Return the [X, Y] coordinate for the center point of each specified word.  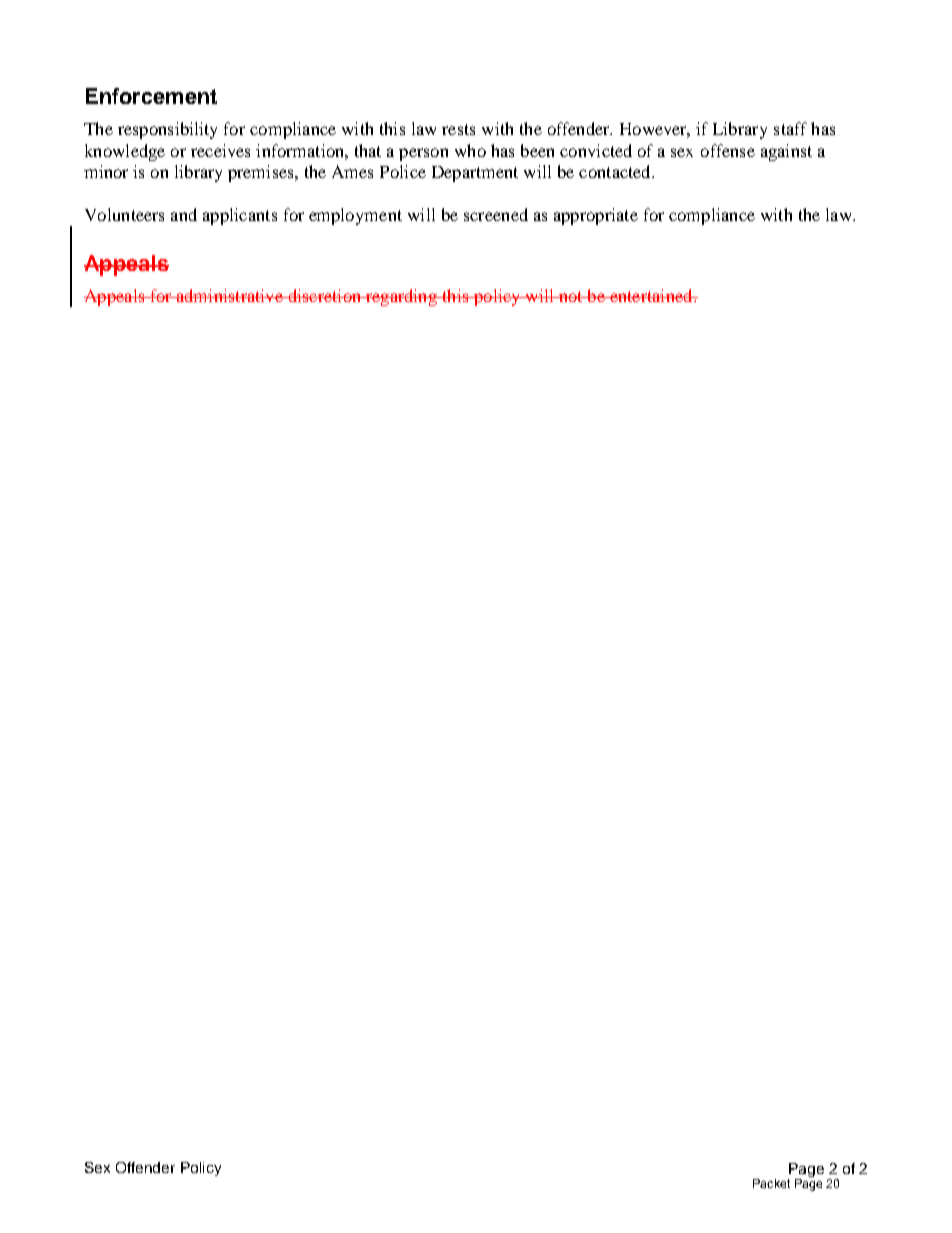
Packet [771, 1183]
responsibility [167, 130]
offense [728, 150]
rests [458, 129]
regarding [401, 297]
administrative [229, 295]
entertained [651, 295]
